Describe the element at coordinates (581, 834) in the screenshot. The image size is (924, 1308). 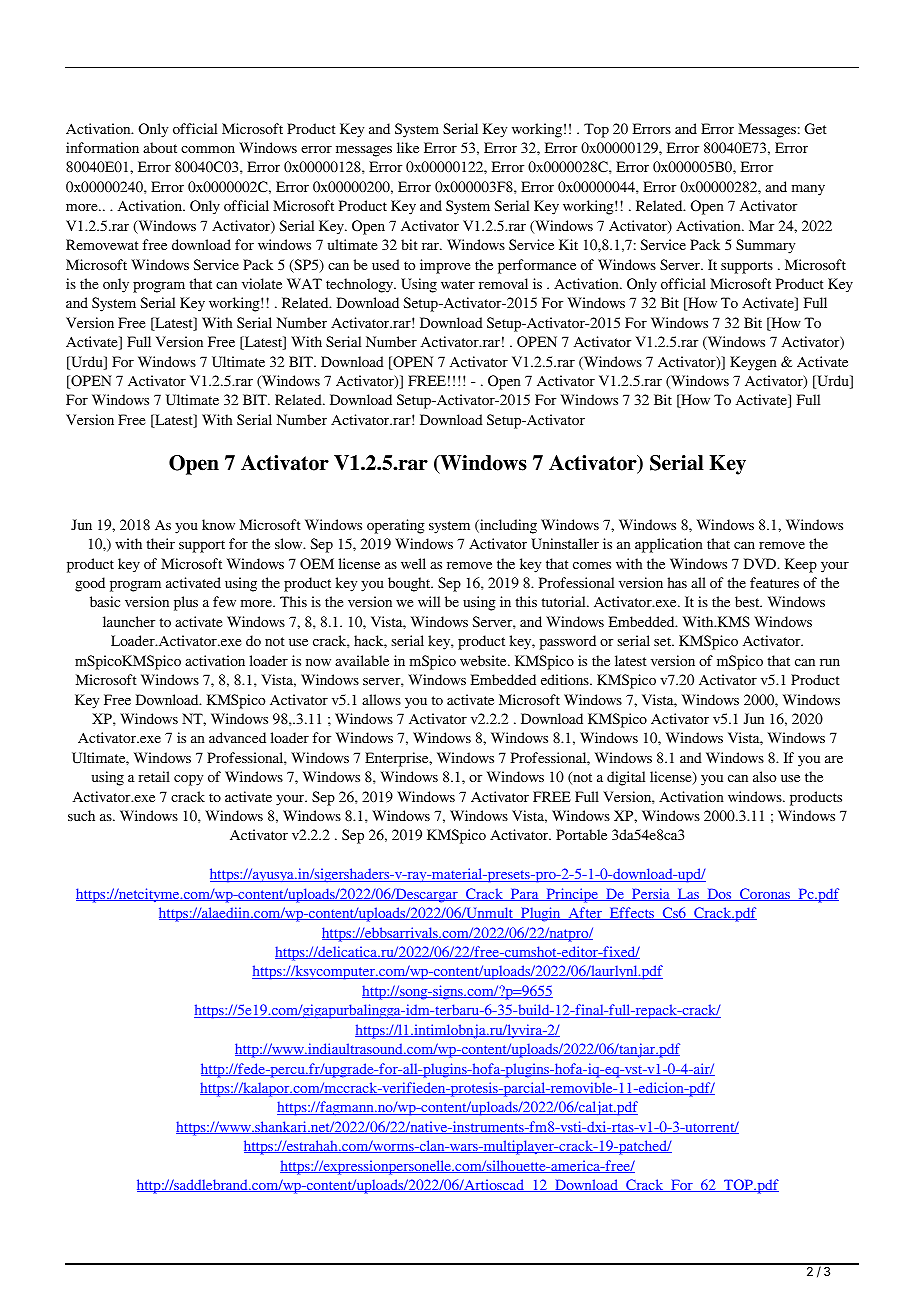
I see `Portable` at that location.
